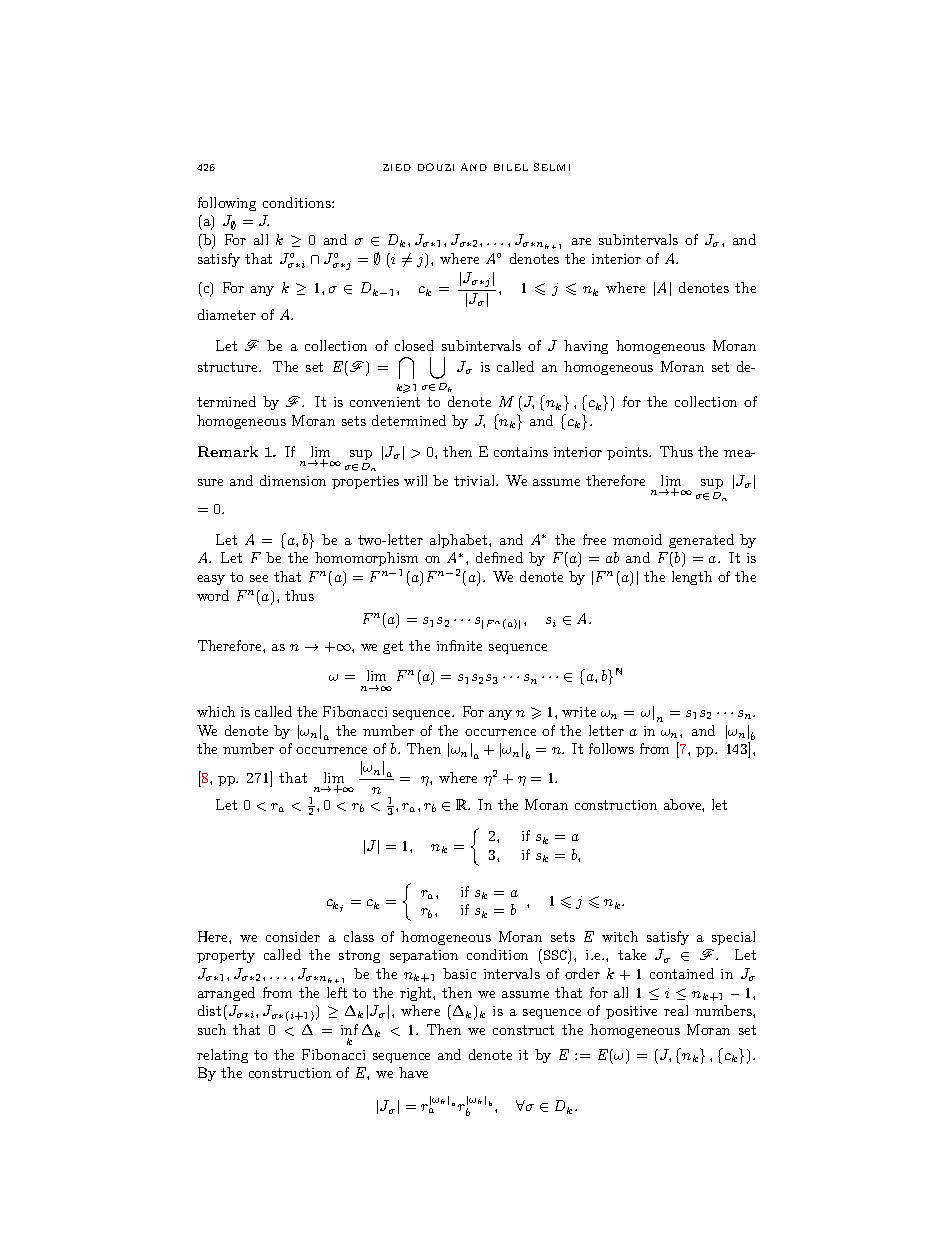 The height and width of the page is (1233, 952). What do you see at coordinates (413, 1072) in the page?
I see `have` at bounding box center [413, 1072].
